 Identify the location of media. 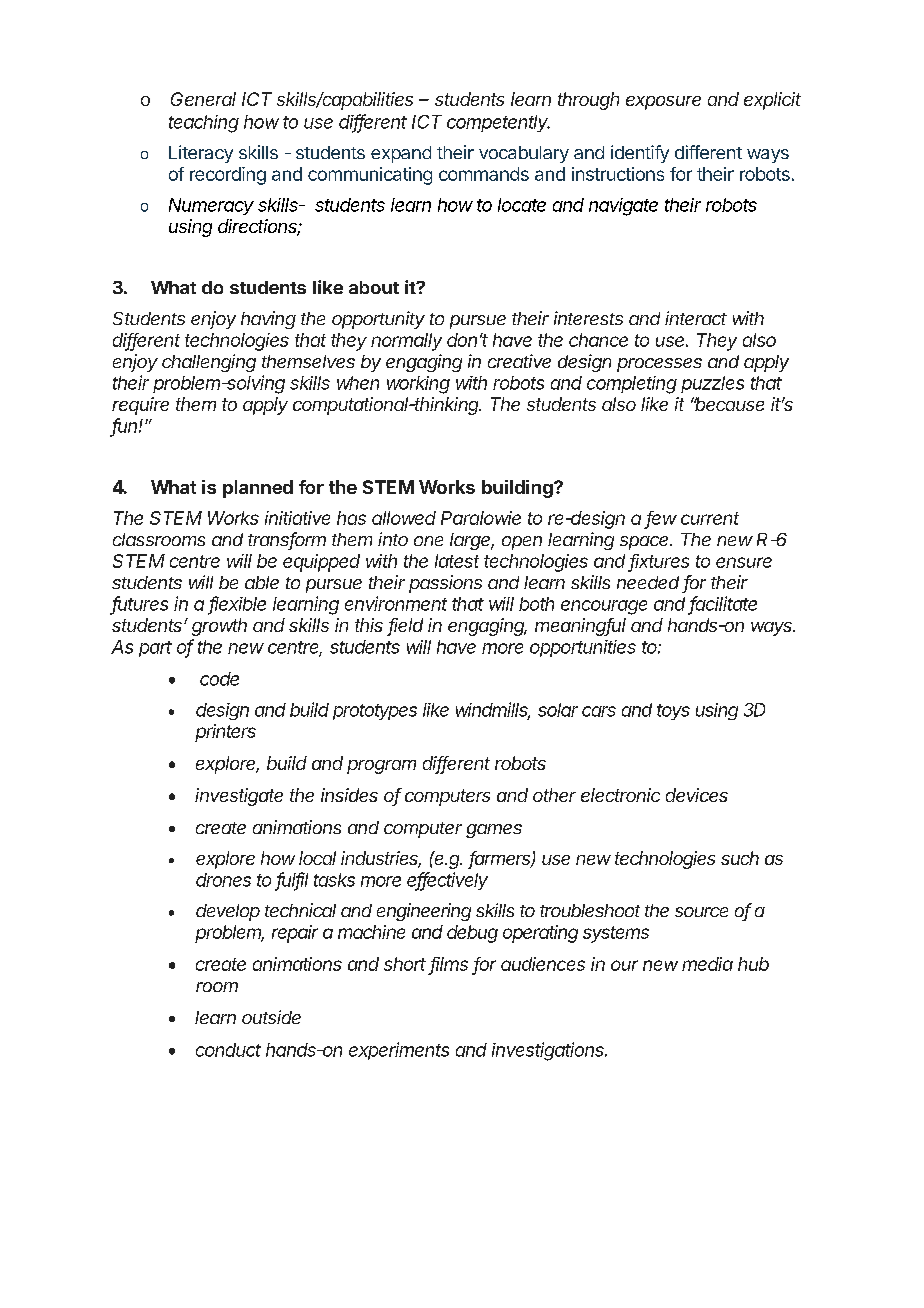
(707, 964).
